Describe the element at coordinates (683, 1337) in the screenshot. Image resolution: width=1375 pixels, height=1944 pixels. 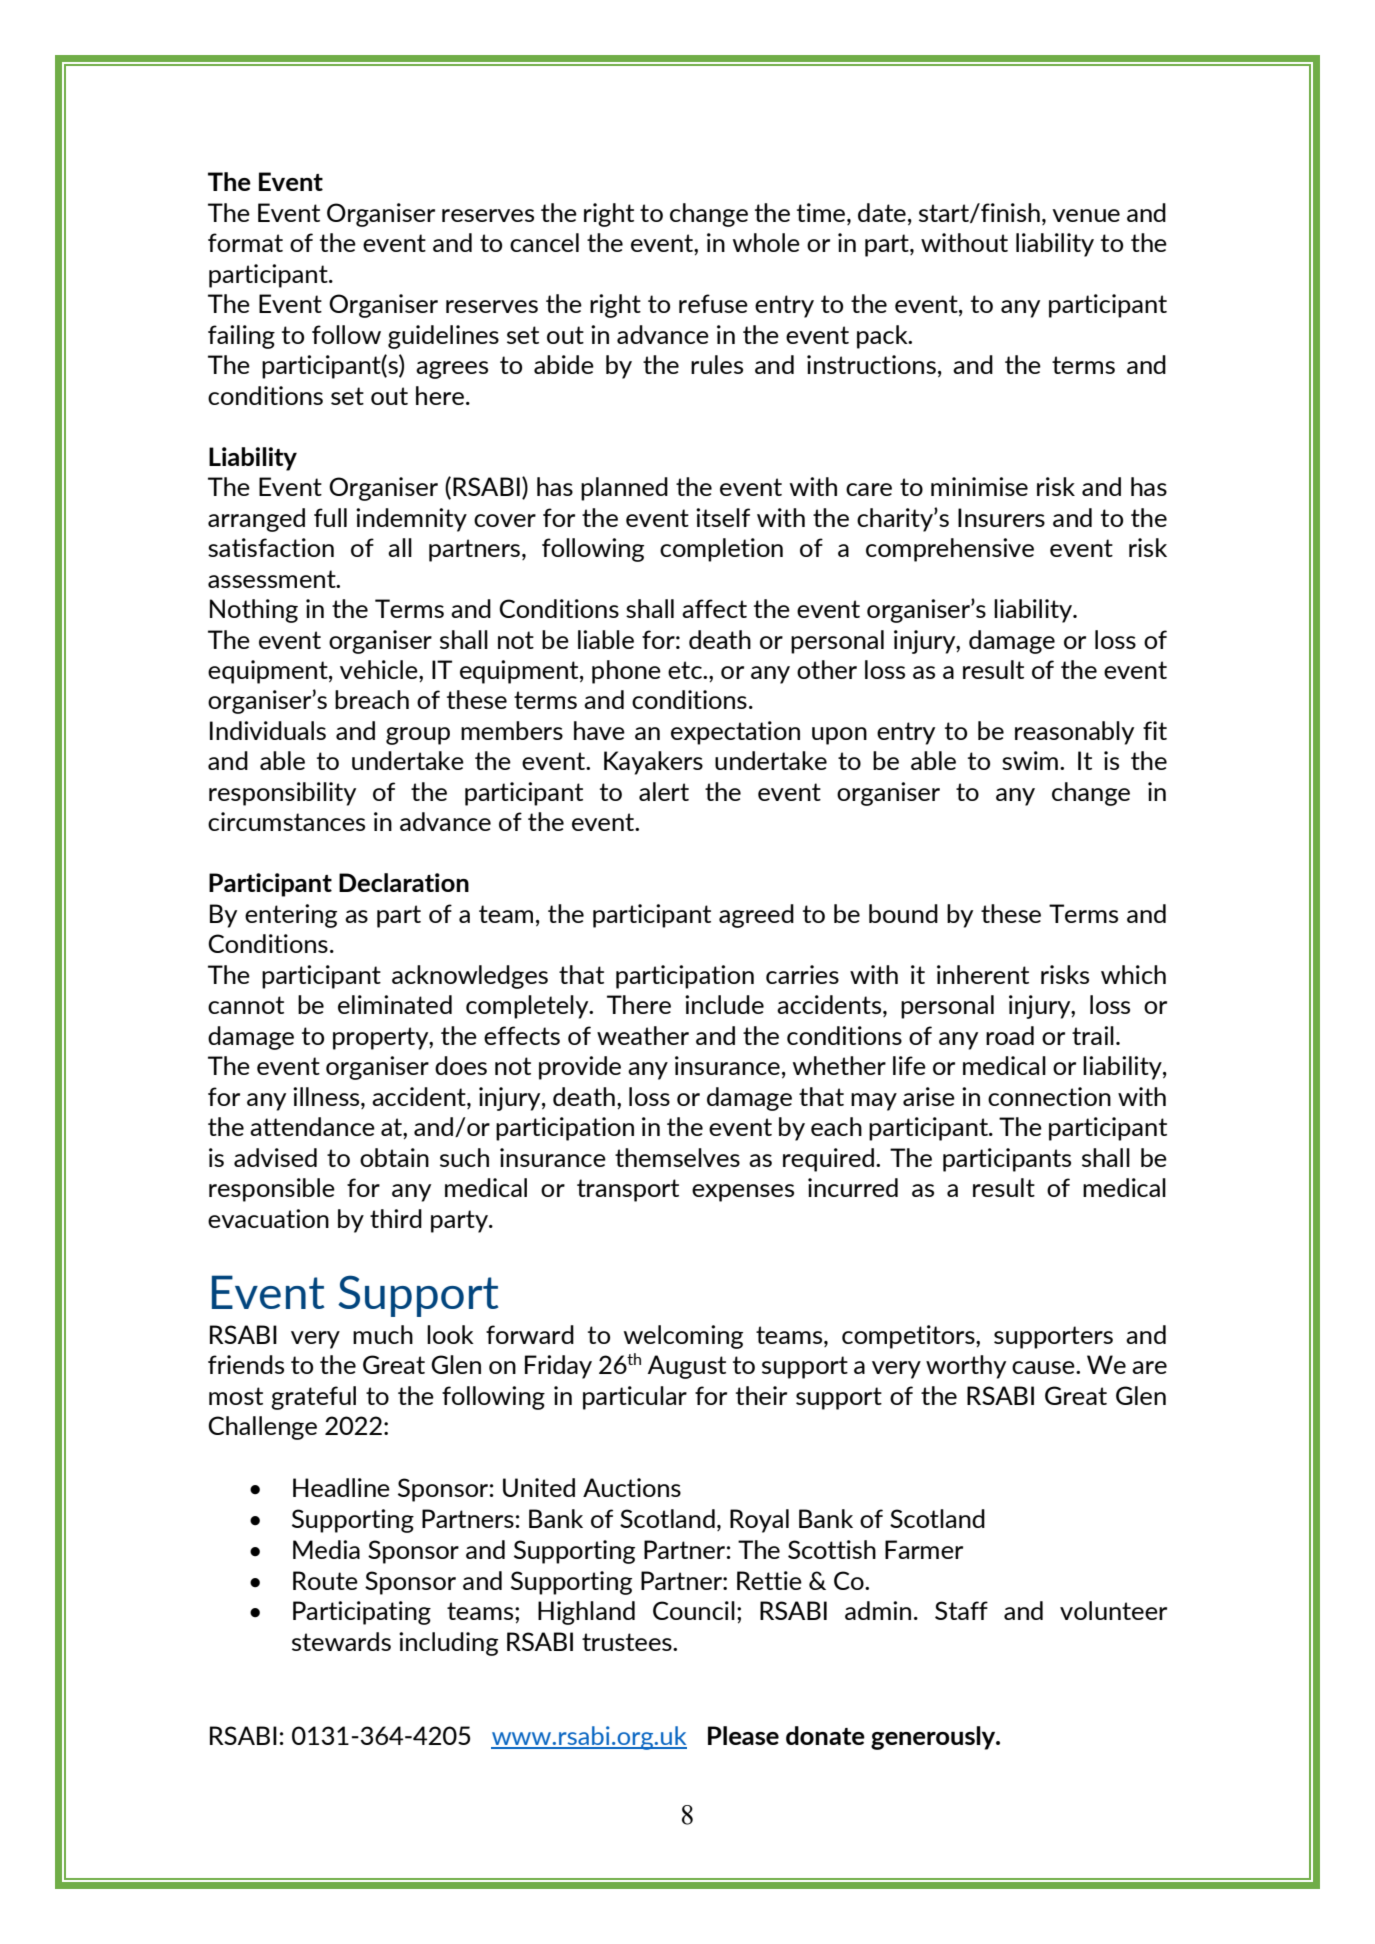
I see `welcoming` at that location.
